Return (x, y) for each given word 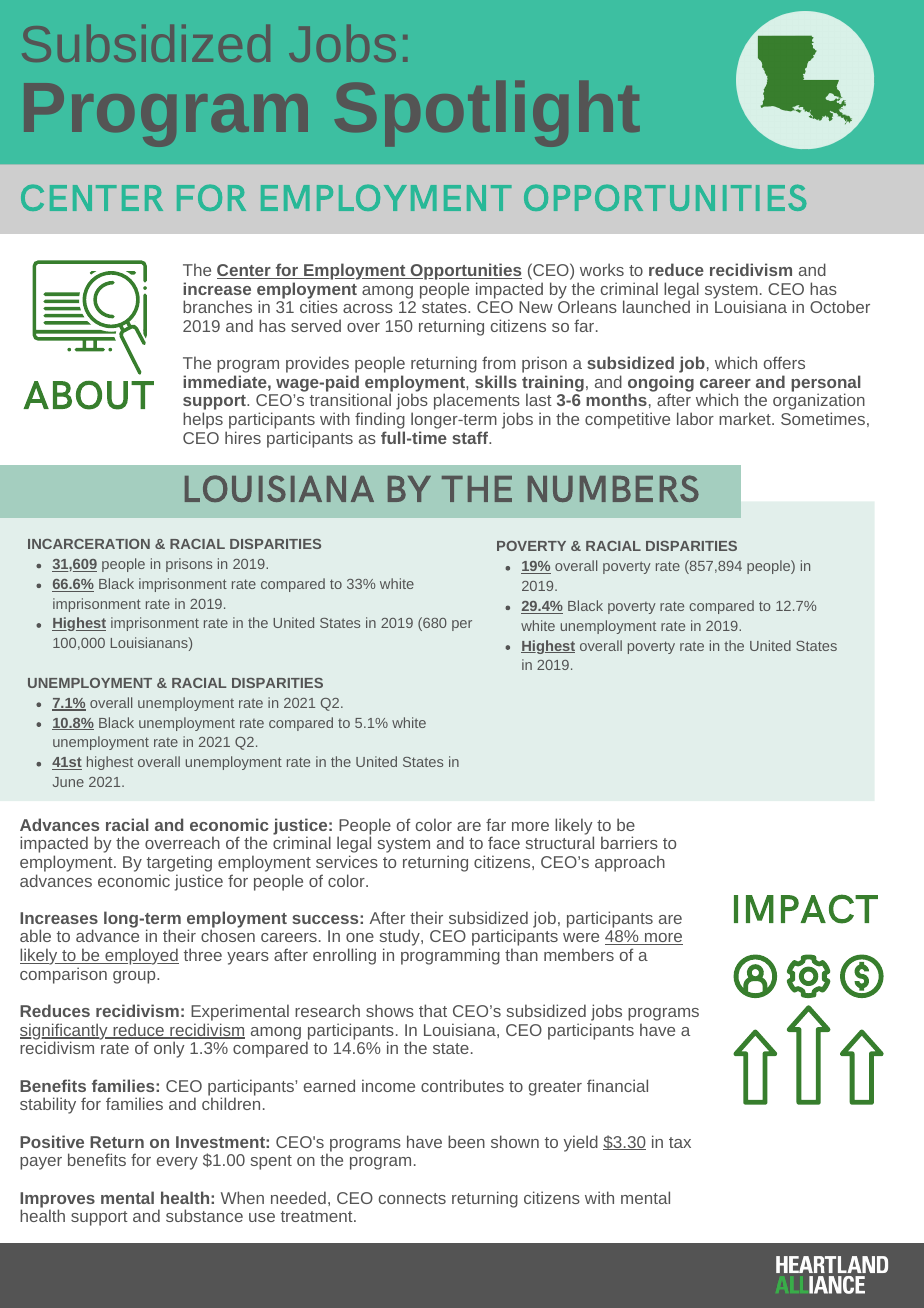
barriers (629, 842)
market (746, 418)
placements (477, 403)
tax (680, 1142)
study (401, 939)
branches (217, 306)
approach (630, 863)
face (504, 842)
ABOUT (88, 395)
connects (412, 1198)
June (68, 782)
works (602, 269)
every (177, 1163)
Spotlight (487, 114)
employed (141, 956)
